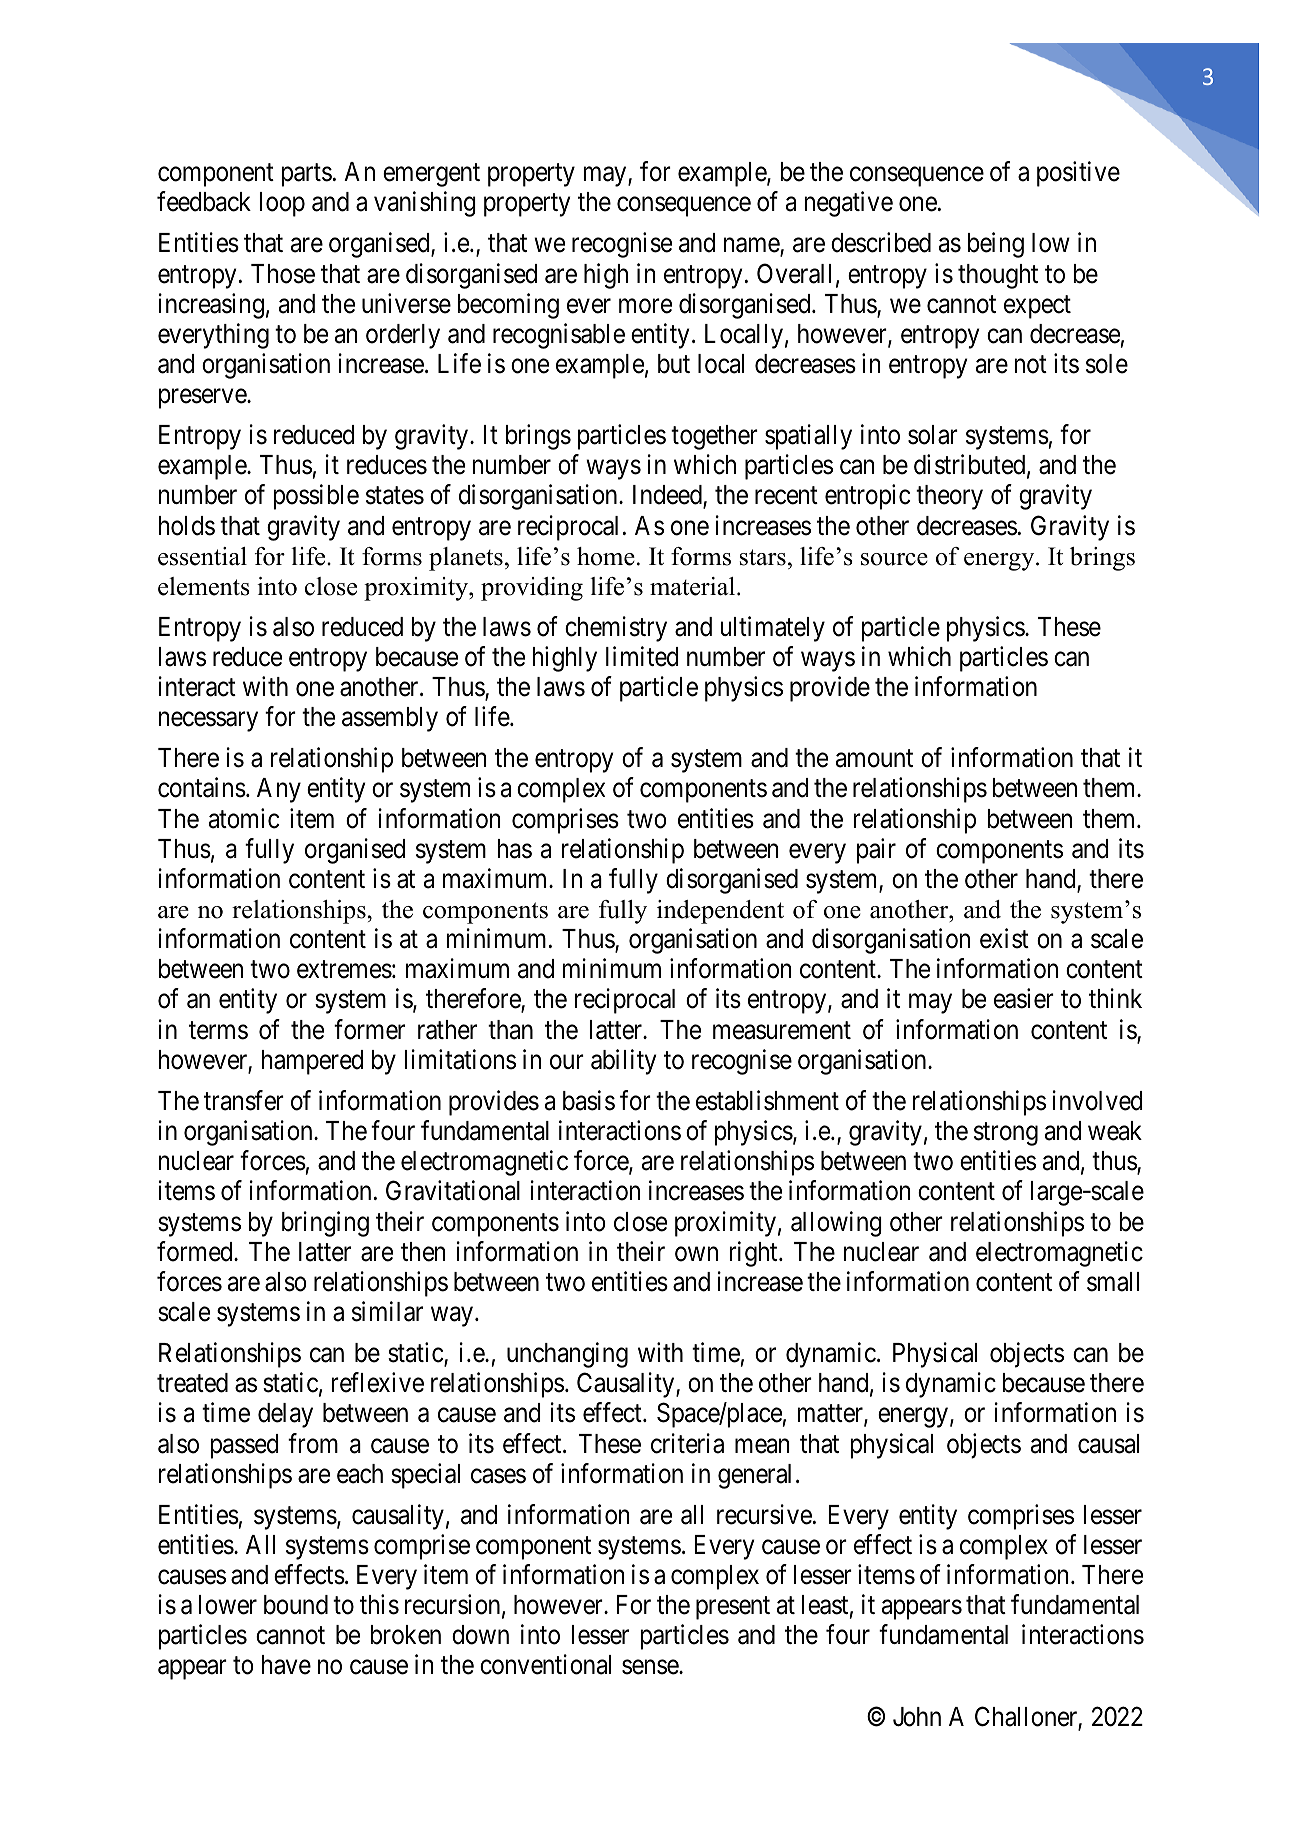 The image size is (1300, 1839). I want to click on more, so click(645, 306).
